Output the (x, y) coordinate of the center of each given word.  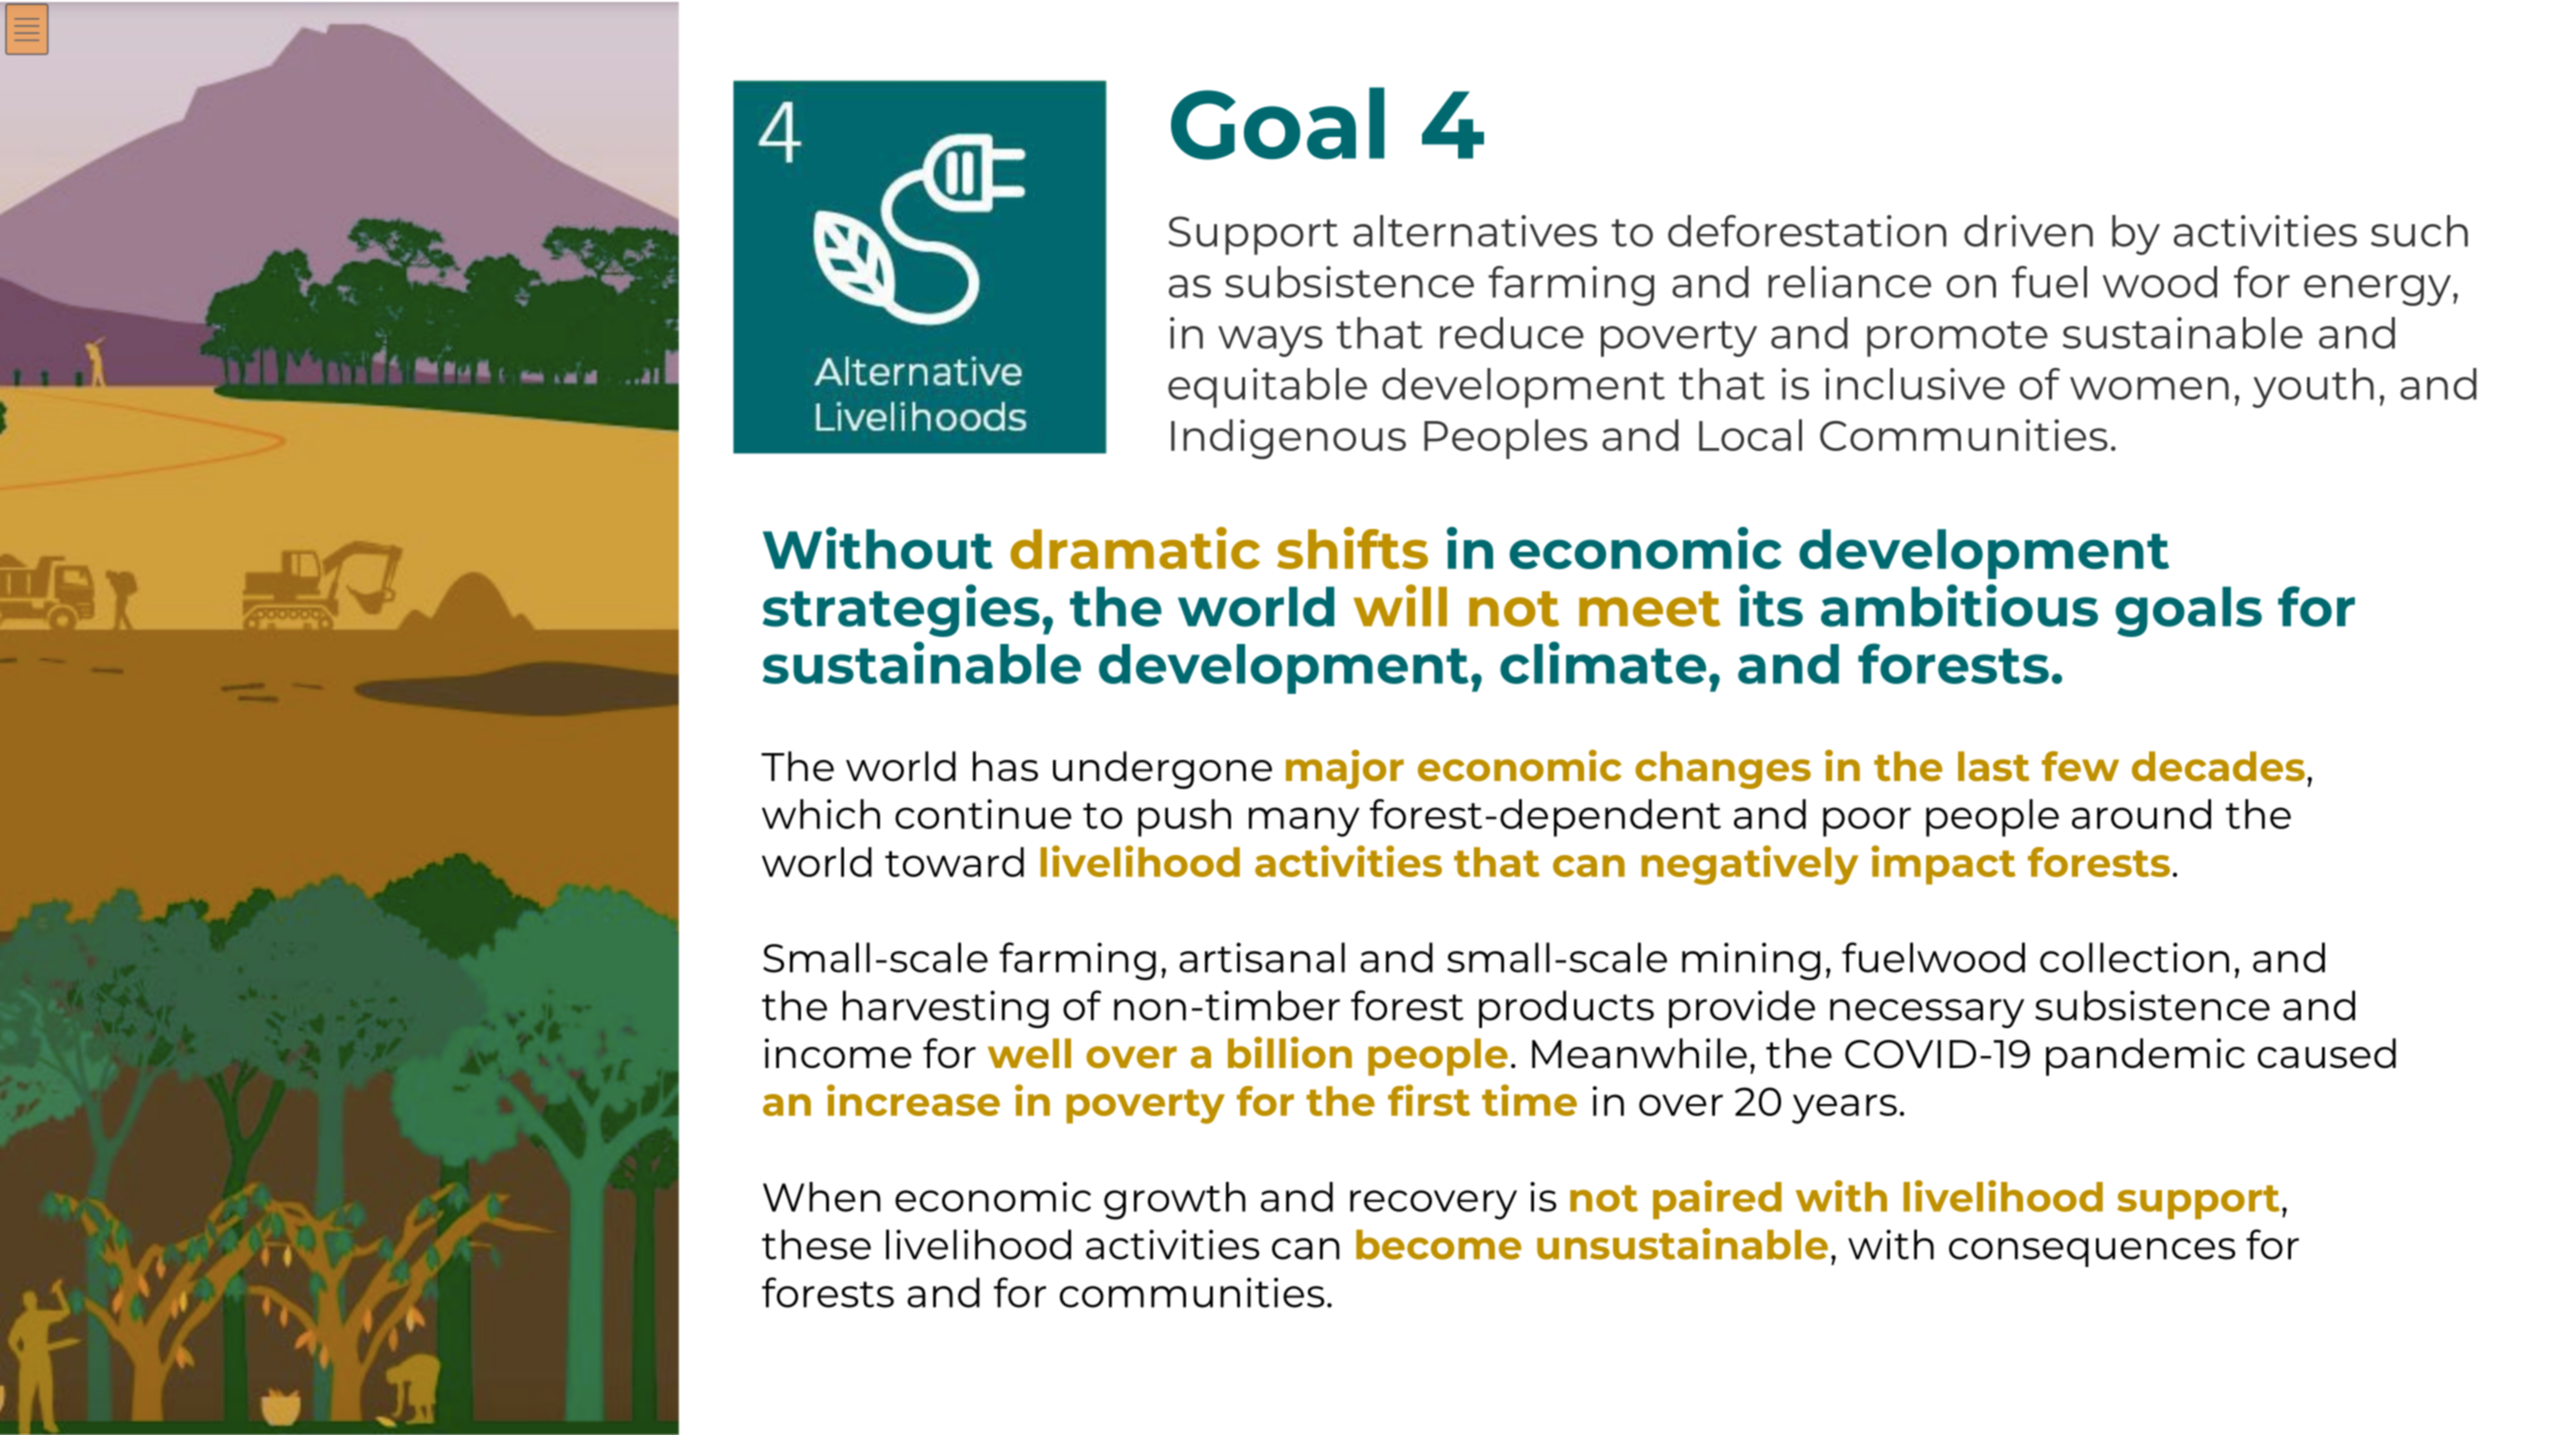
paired (1717, 1199)
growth (1175, 1201)
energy (2377, 290)
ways (1270, 341)
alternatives (1475, 231)
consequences (2092, 1252)
